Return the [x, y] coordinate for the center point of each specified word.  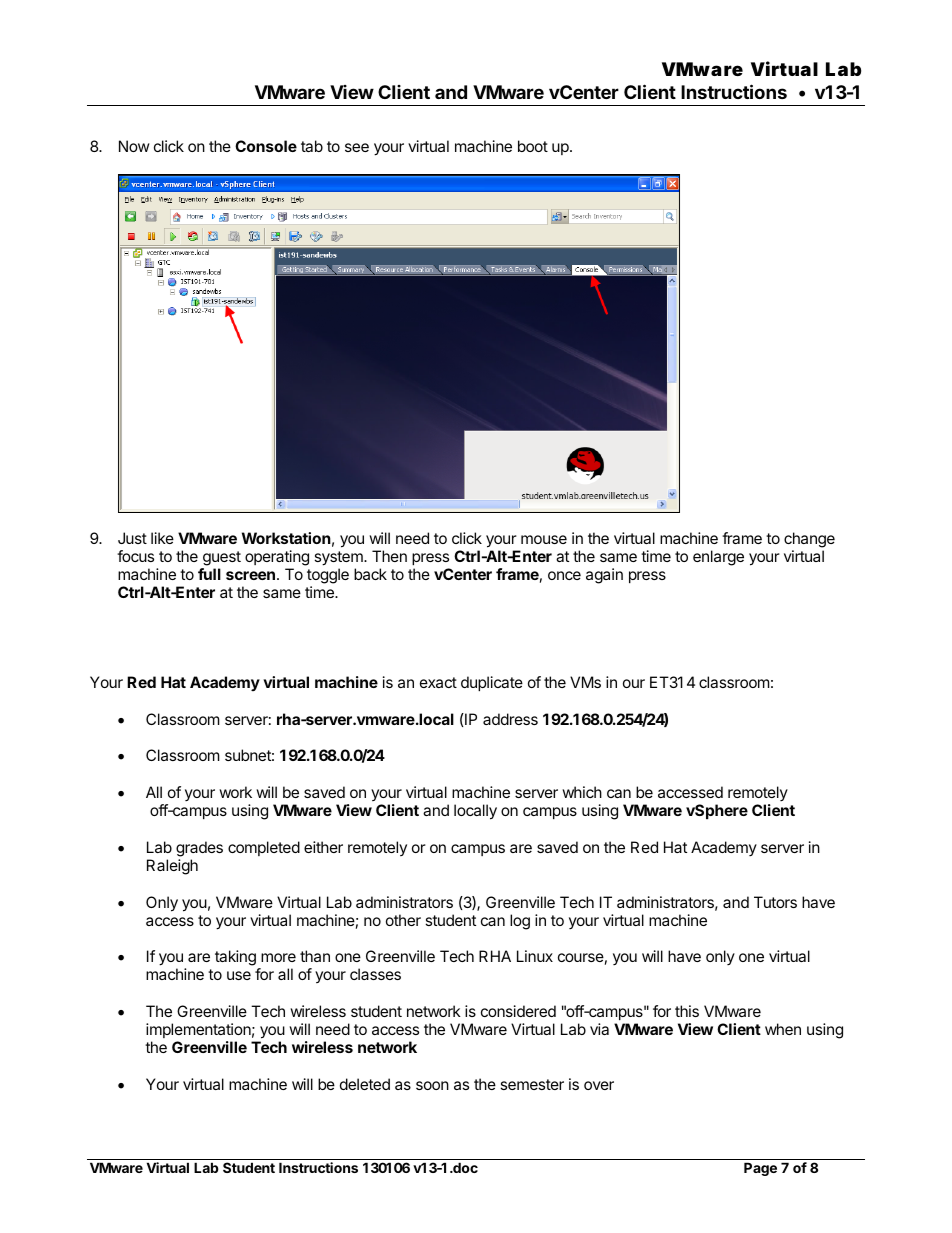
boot [533, 146]
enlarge [718, 558]
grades [199, 849]
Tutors [775, 902]
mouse [544, 539]
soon [432, 1085]
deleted [365, 1084]
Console [266, 146]
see [357, 147]
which [582, 792]
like [162, 538]
